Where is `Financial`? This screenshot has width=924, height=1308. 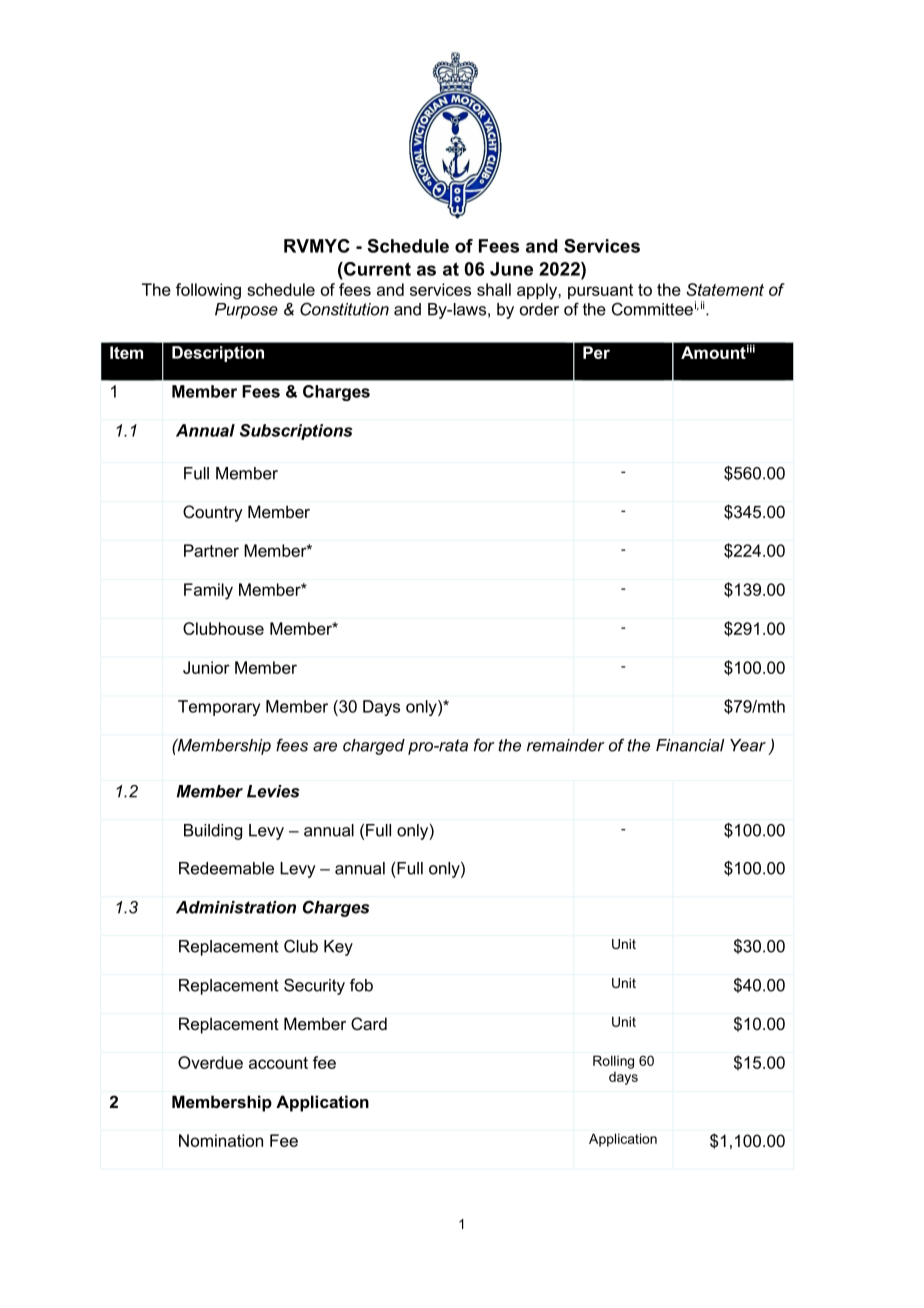
Financial is located at coordinates (690, 745).
